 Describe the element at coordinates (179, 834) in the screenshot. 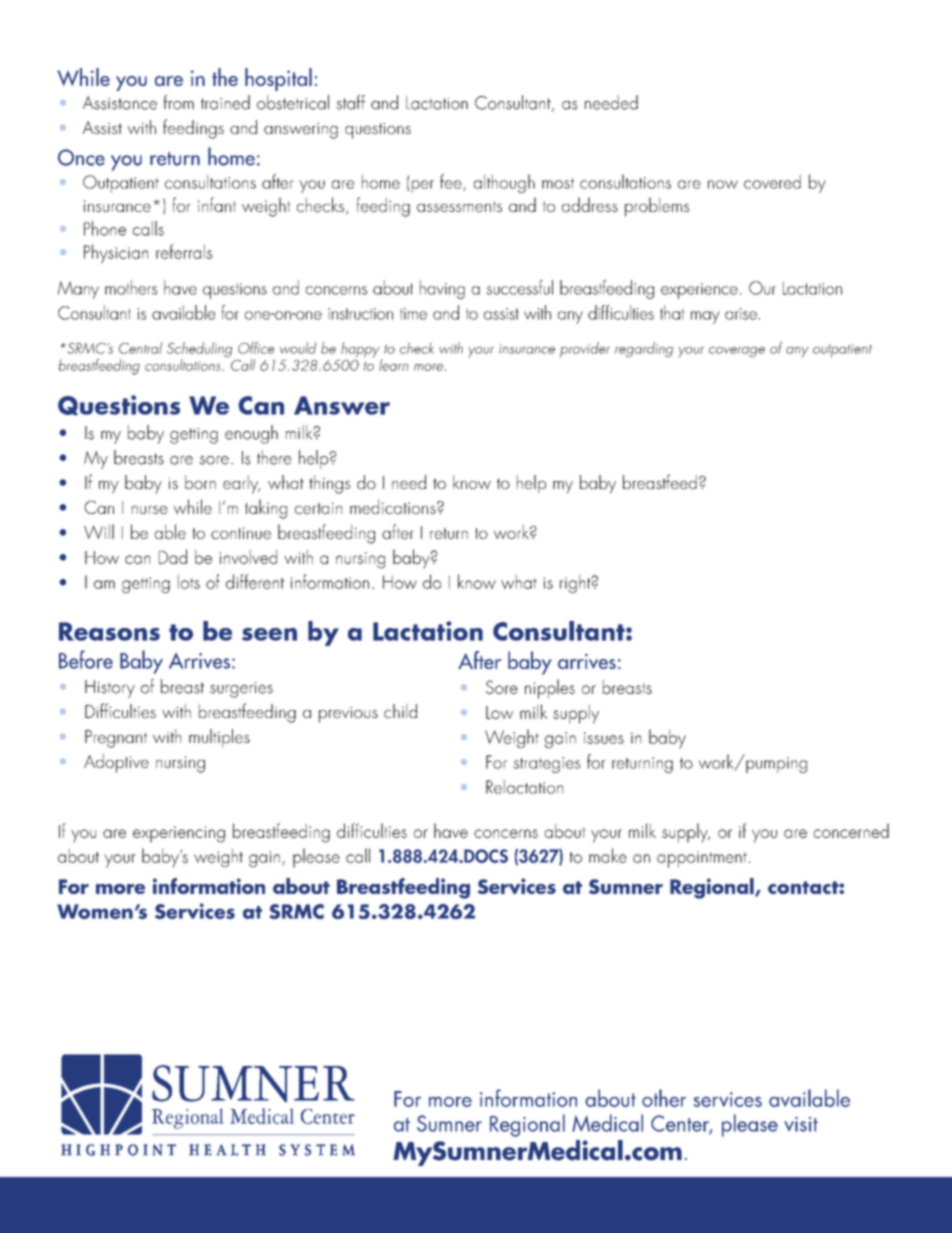

I see `experiencing` at that location.
